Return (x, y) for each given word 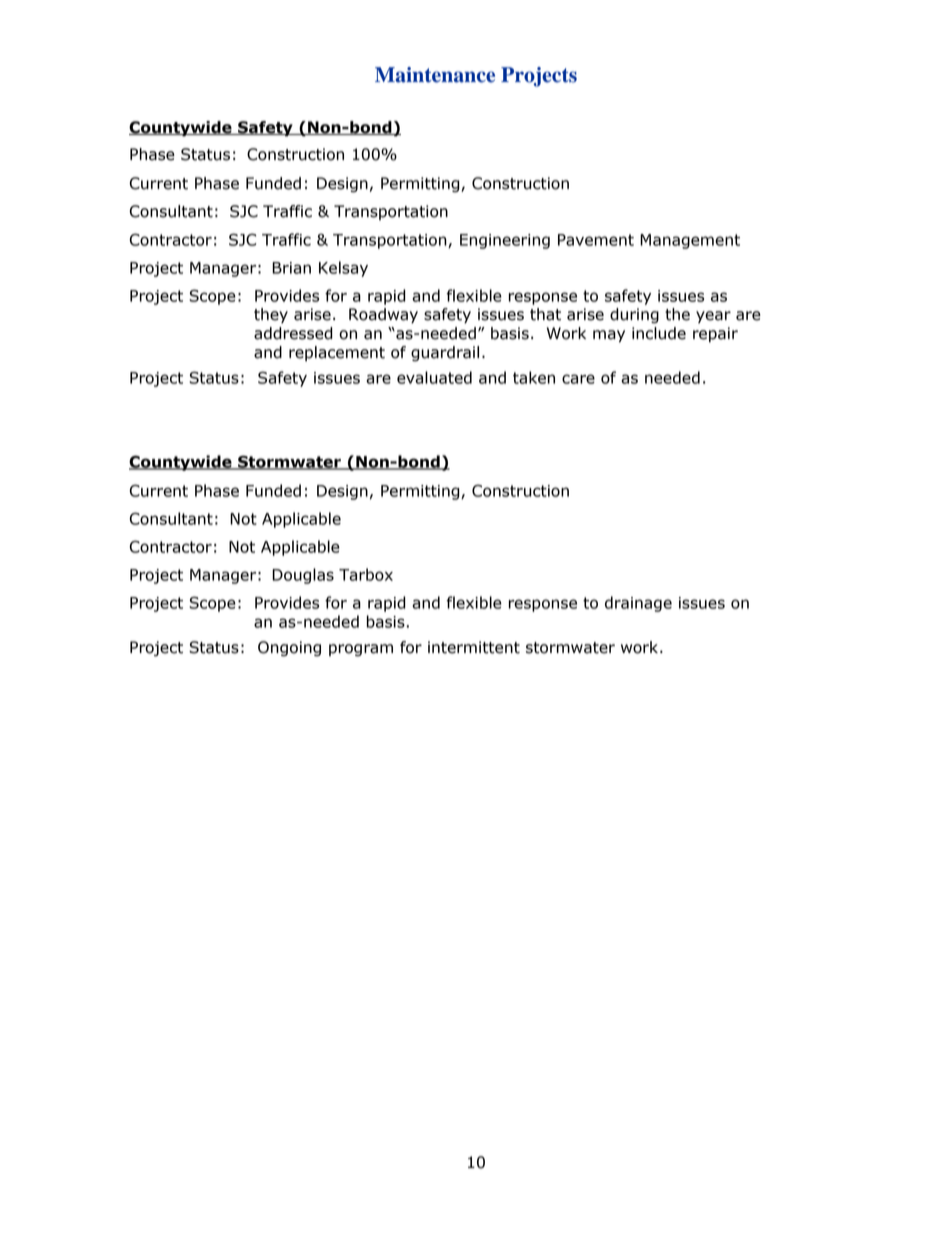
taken (534, 377)
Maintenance (435, 75)
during (634, 316)
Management (690, 241)
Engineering (505, 241)
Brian (291, 268)
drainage (638, 604)
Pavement (596, 240)
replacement (337, 353)
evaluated (434, 377)
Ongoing (289, 649)
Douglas (303, 576)
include (659, 333)
